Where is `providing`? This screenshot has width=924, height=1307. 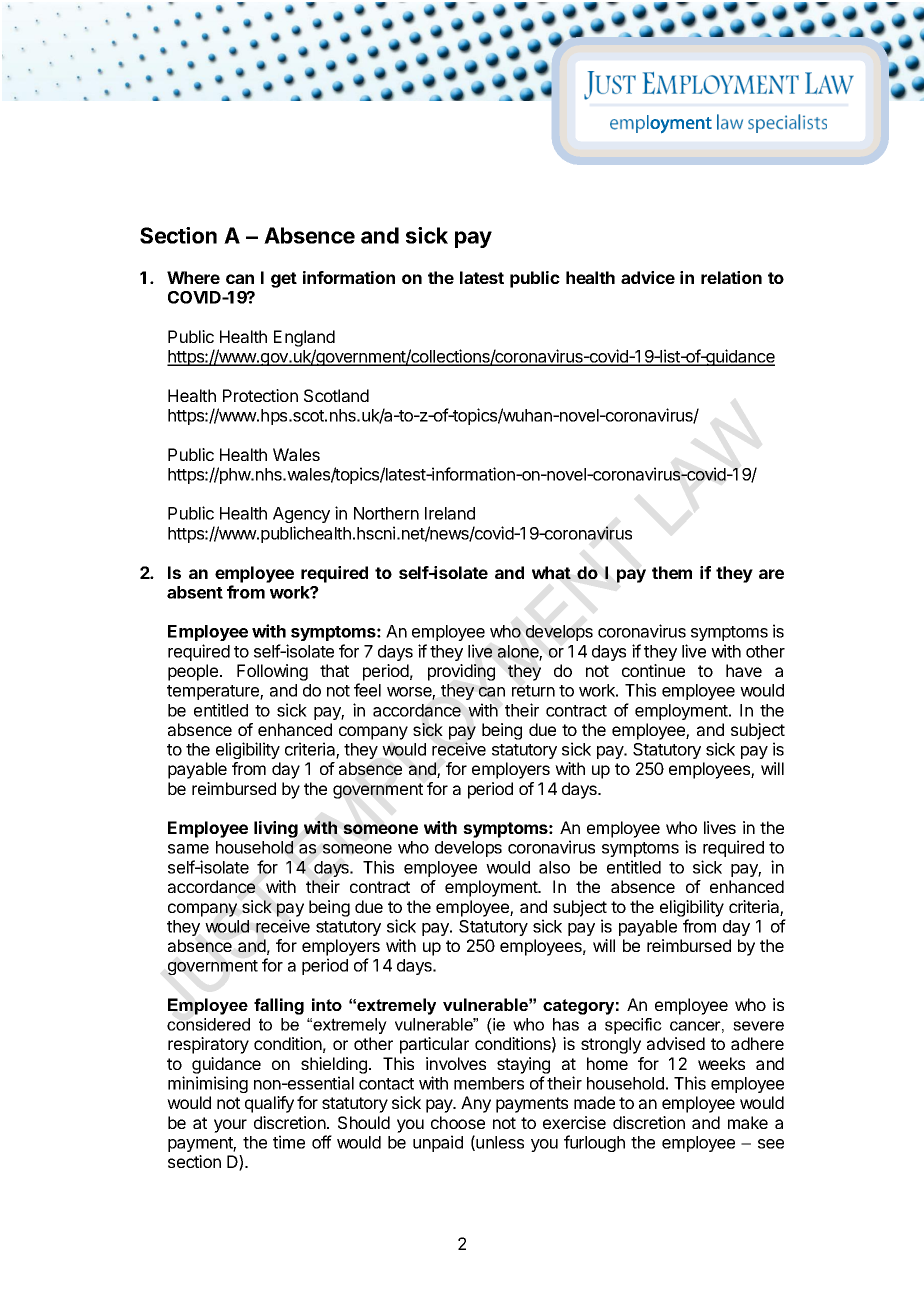
providing is located at coordinates (461, 672).
